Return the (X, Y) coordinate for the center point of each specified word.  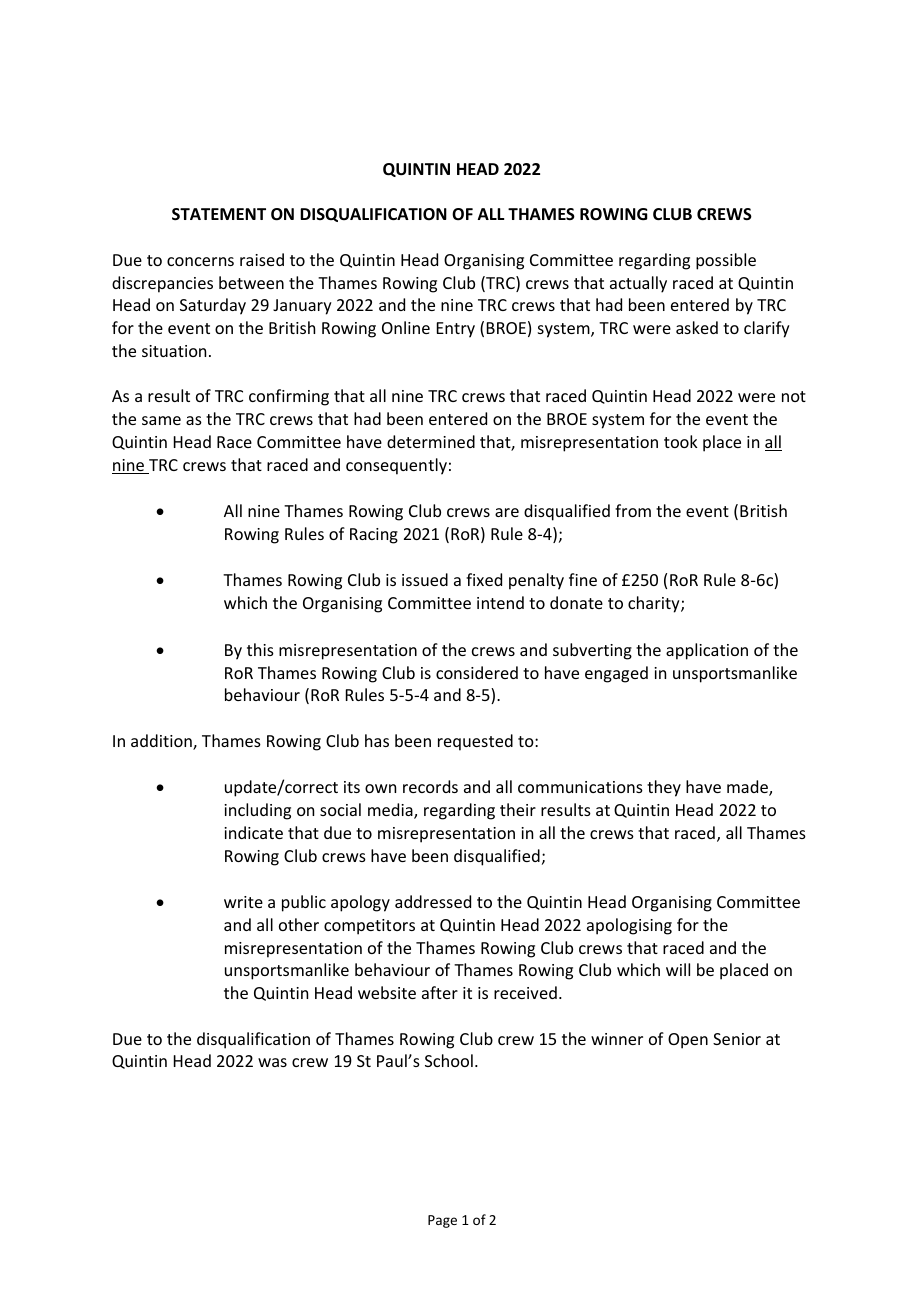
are (507, 512)
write (243, 902)
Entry (456, 330)
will (678, 969)
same (161, 420)
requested (475, 742)
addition (162, 742)
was (272, 1062)
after (440, 992)
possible (726, 261)
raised (262, 259)
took (681, 441)
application (707, 651)
